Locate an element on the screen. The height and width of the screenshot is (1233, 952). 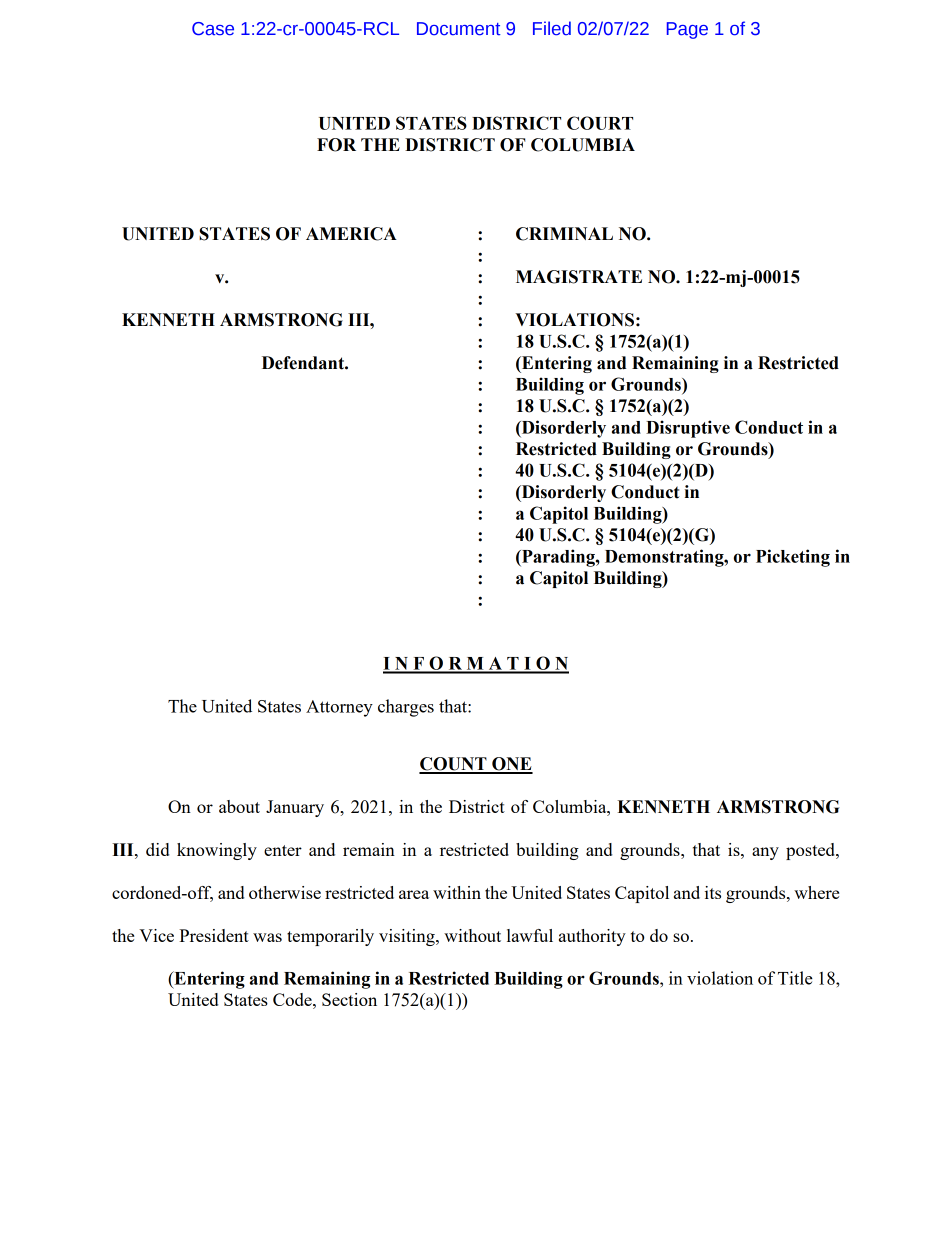
Disruptive is located at coordinates (688, 429).
